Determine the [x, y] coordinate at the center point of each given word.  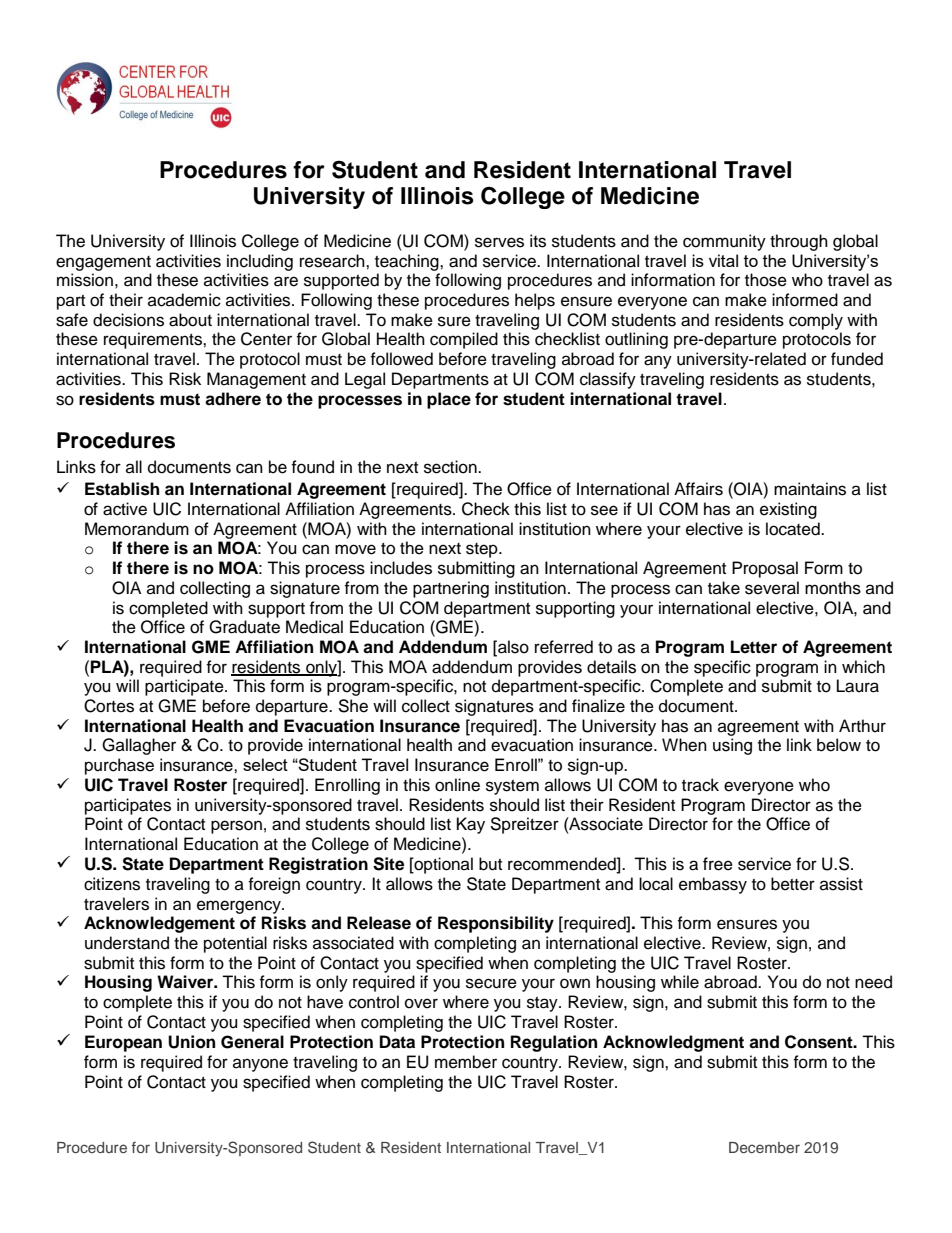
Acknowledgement [159, 924]
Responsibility [496, 924]
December [764, 1147]
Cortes [109, 706]
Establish [122, 489]
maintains [810, 489]
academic [184, 300]
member [466, 1062]
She [353, 706]
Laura [858, 686]
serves [499, 242]
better [793, 884]
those [766, 280]
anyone [260, 1065]
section [451, 467]
